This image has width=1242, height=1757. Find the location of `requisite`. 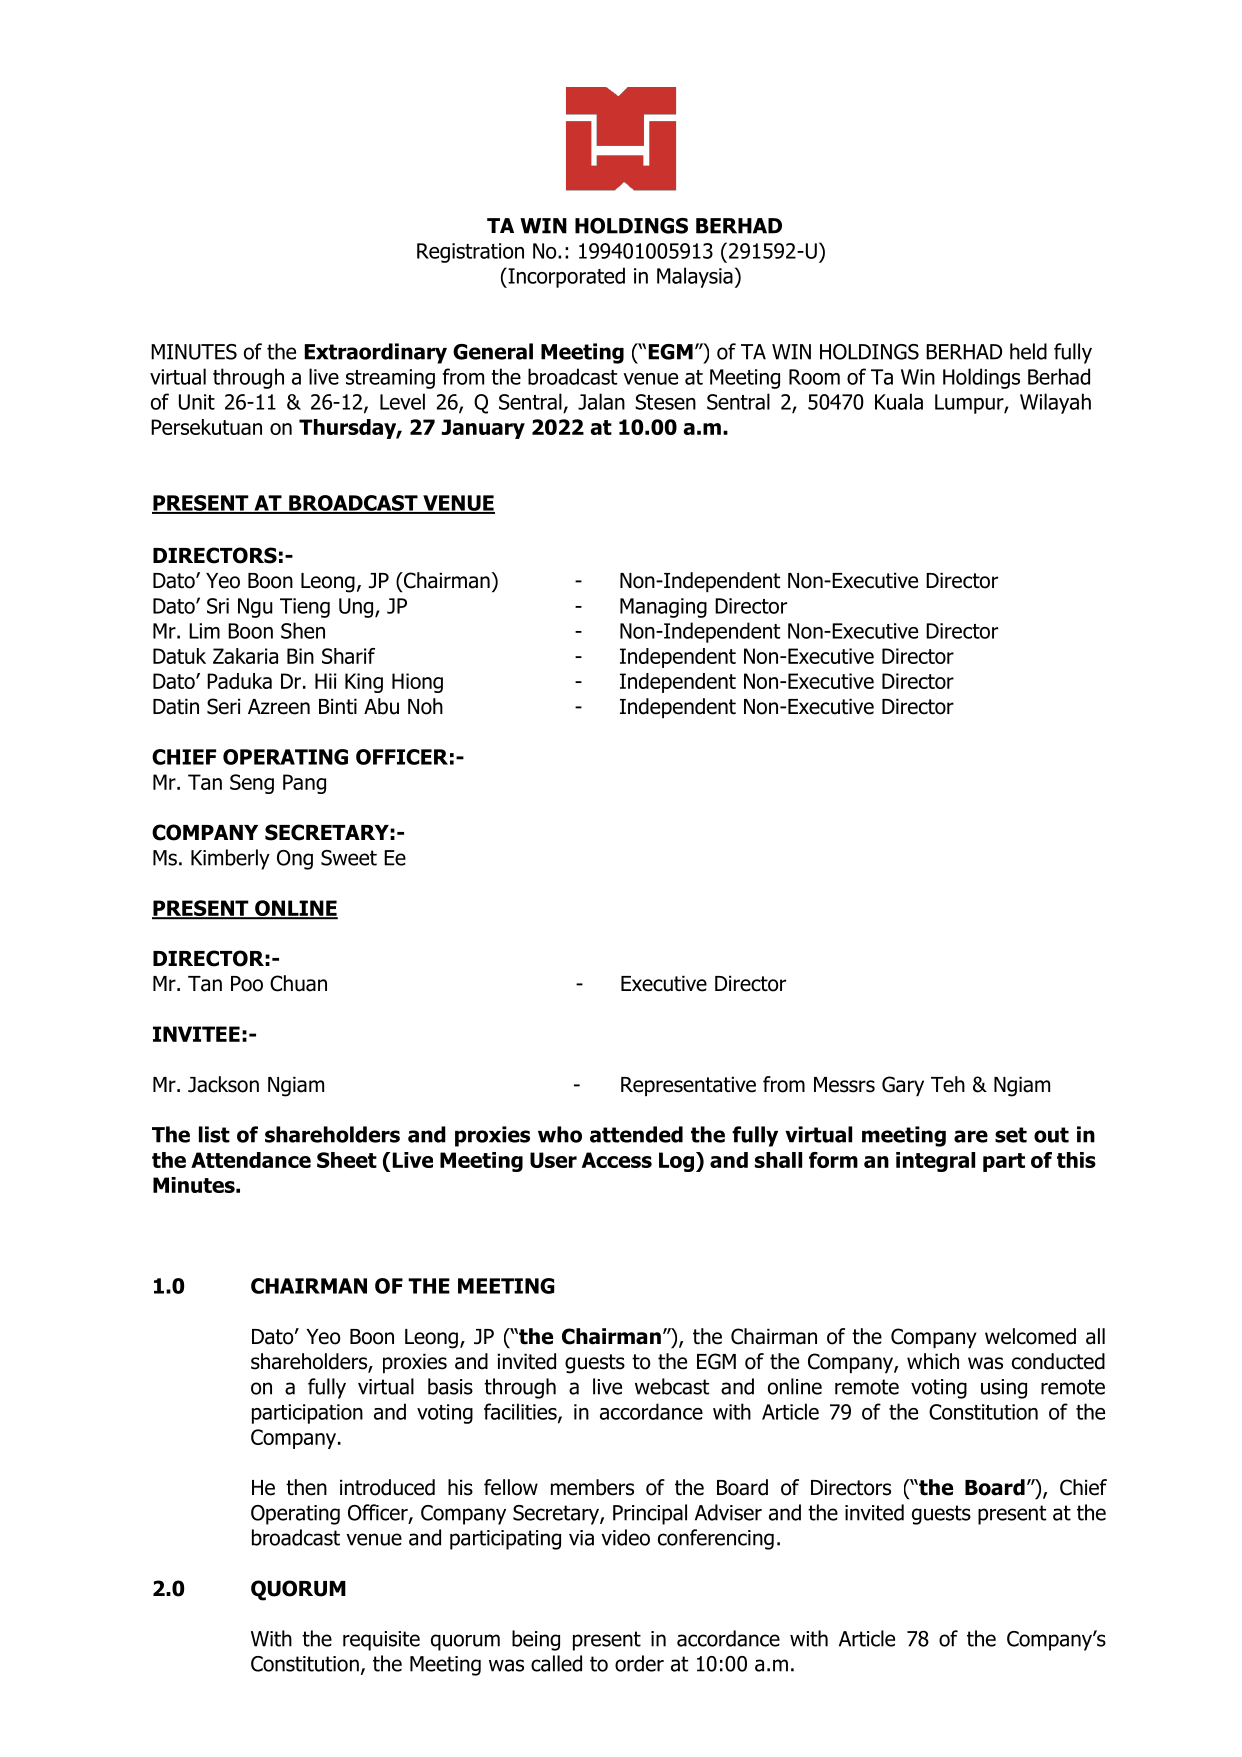

requisite is located at coordinates (381, 1641).
